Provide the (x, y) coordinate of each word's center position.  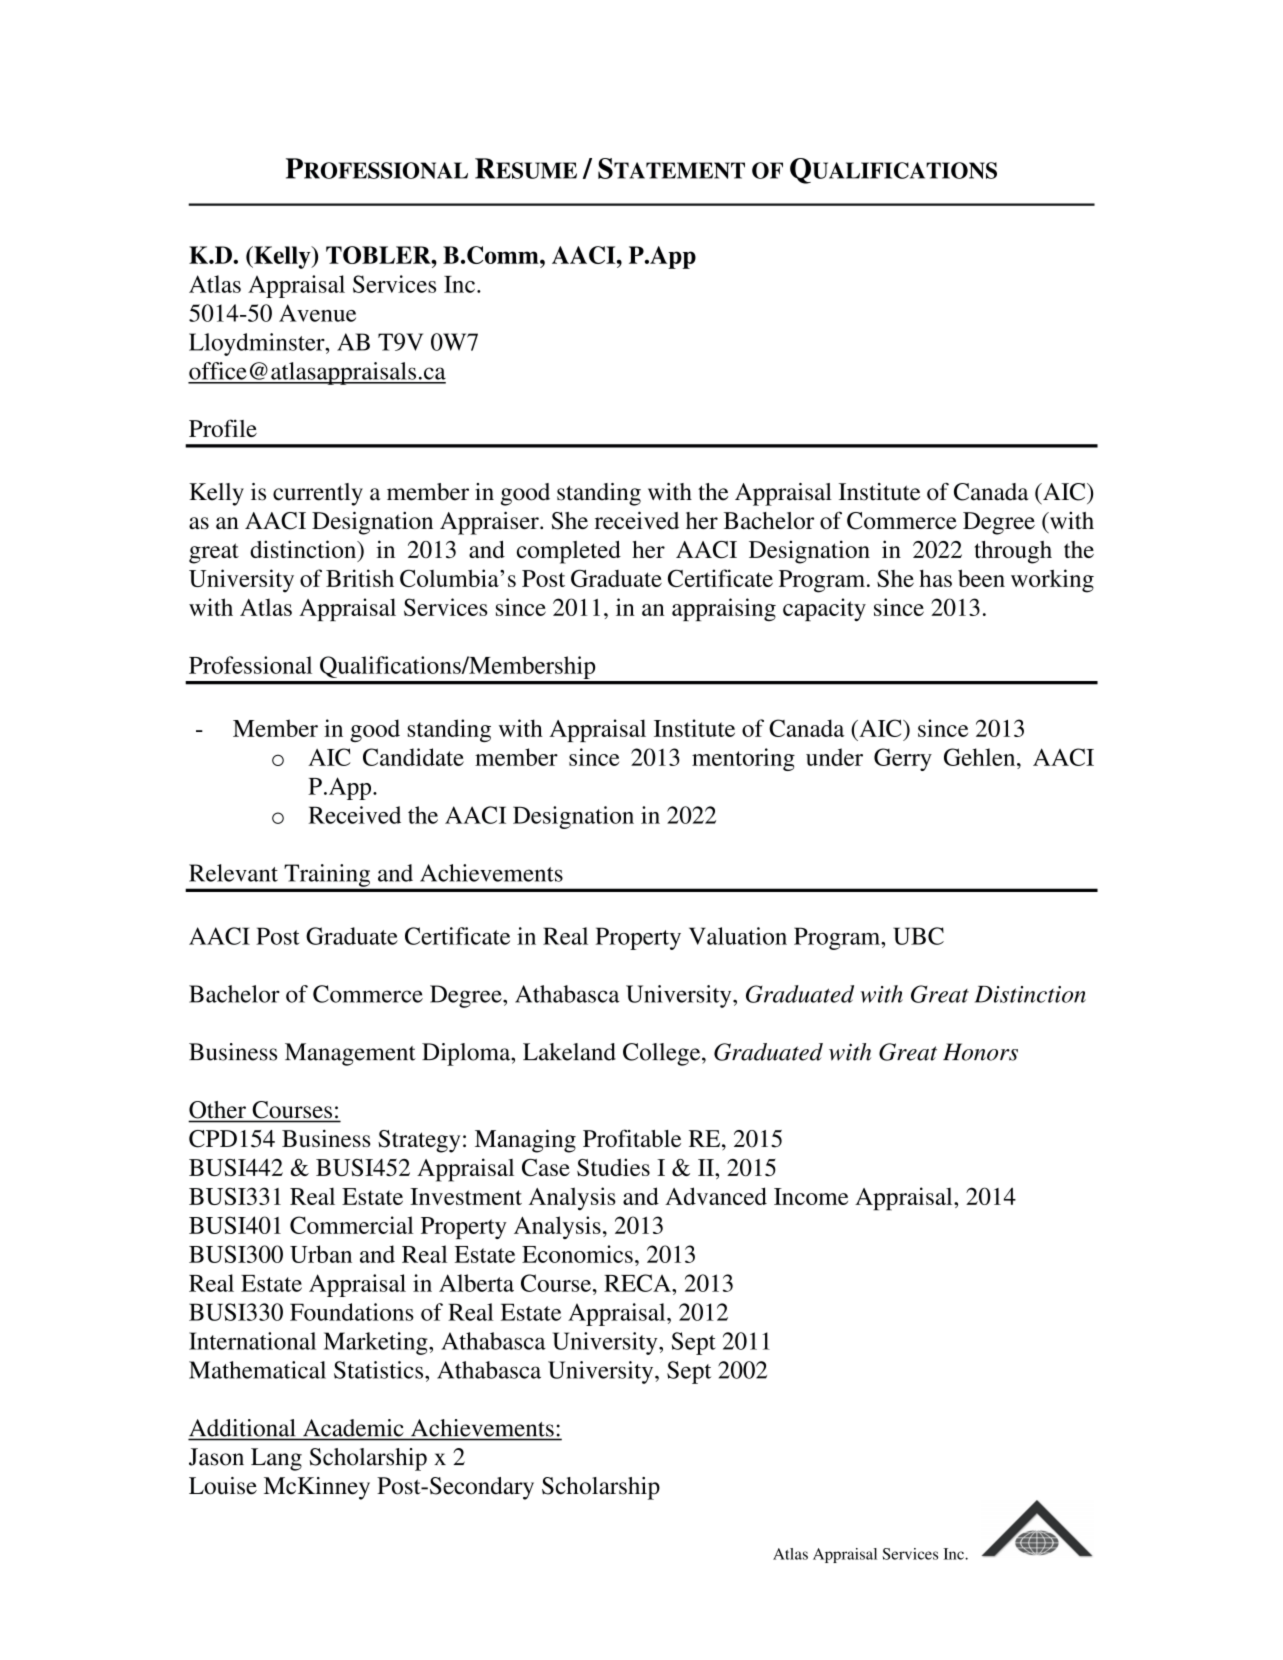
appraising (724, 609)
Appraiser (490, 523)
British (360, 578)
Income (811, 1196)
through (1013, 552)
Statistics (380, 1370)
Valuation (738, 936)
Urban (321, 1254)
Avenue (317, 313)
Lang (276, 1459)
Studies (613, 1167)
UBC (918, 936)
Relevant (233, 873)
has (935, 578)
